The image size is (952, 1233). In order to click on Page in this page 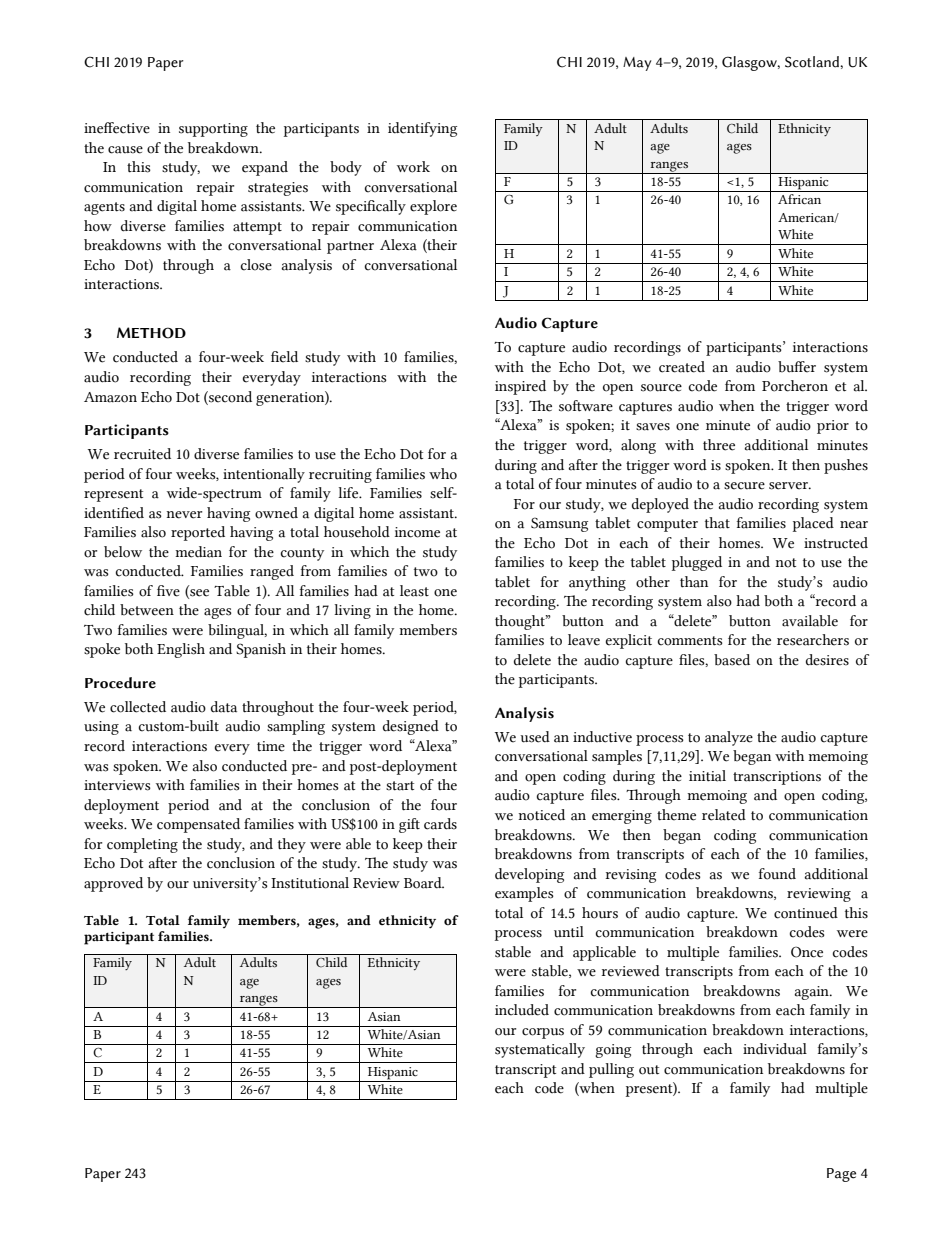, I will do `click(841, 1175)`.
